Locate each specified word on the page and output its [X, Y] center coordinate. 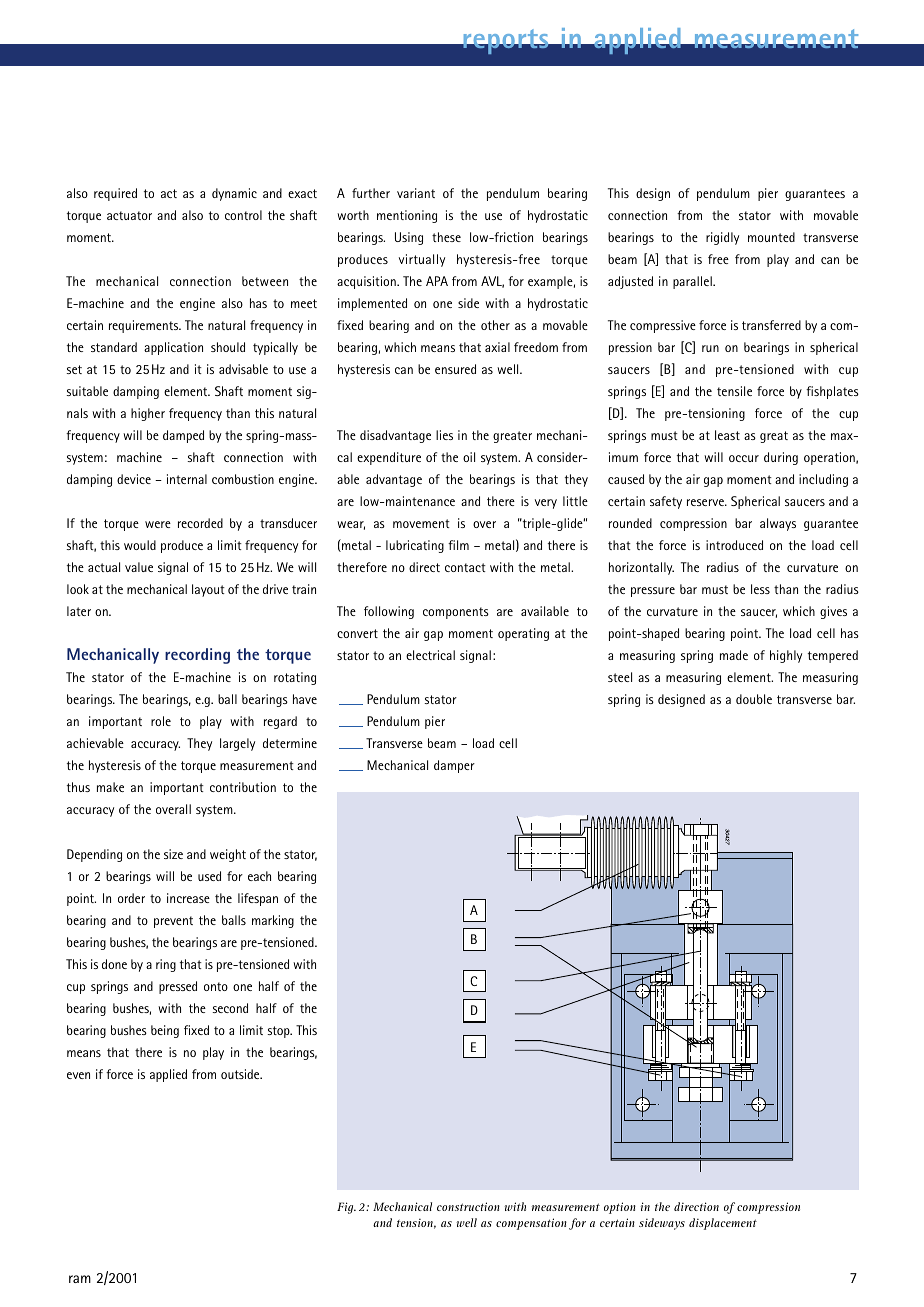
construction [468, 1206]
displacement [723, 1224]
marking [273, 921]
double [754, 699]
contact [465, 567]
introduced [734, 545]
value [139, 567]
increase [188, 898]
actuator [129, 215]
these [446, 237]
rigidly [722, 238]
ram [80, 1279]
